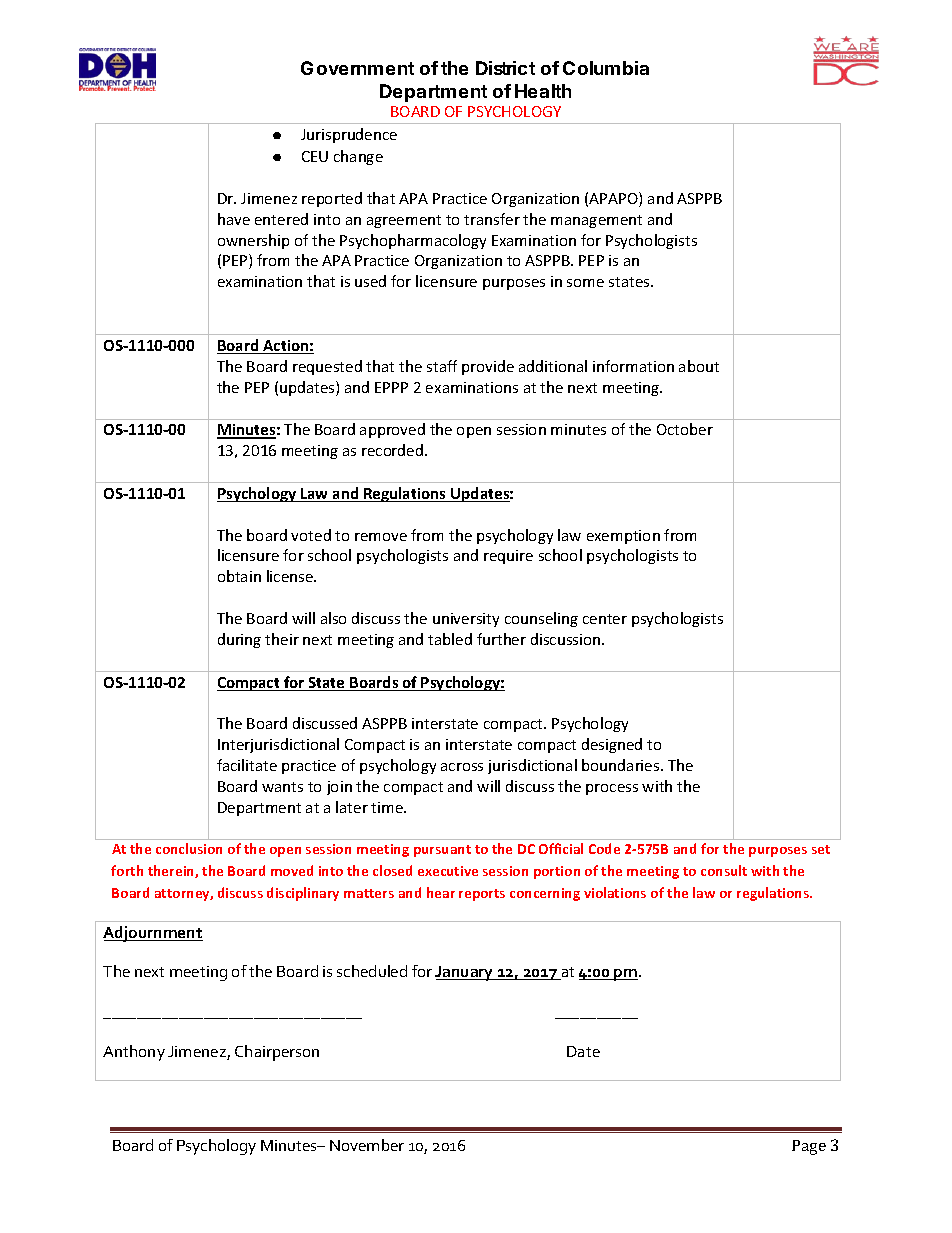 This page has width=952, height=1233. What do you see at coordinates (315, 156) in the page?
I see `CEU` at bounding box center [315, 156].
